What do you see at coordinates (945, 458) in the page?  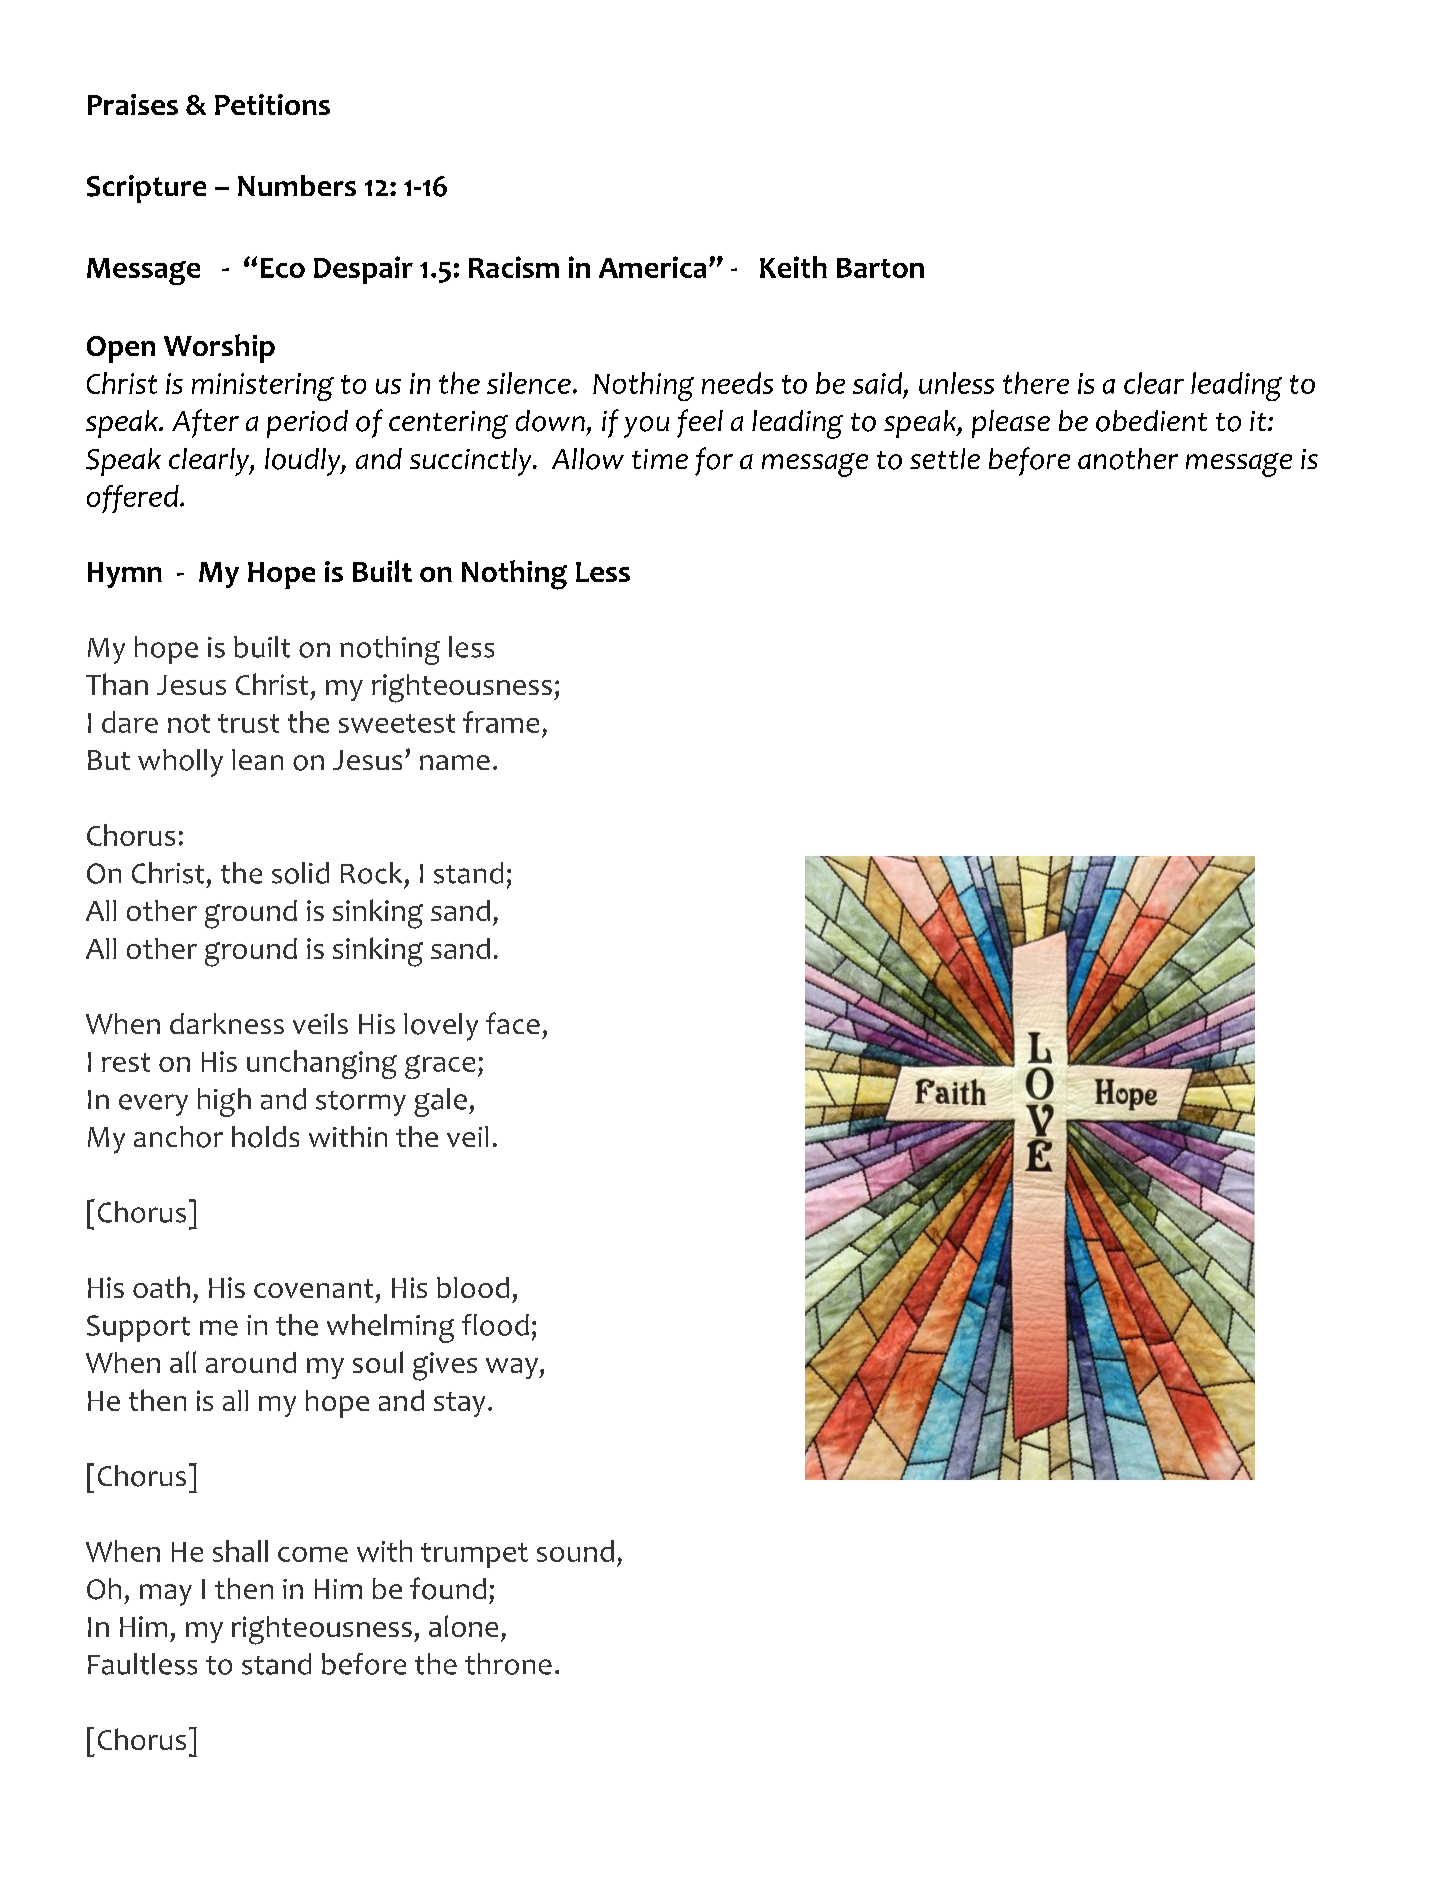 I see `settle` at bounding box center [945, 458].
